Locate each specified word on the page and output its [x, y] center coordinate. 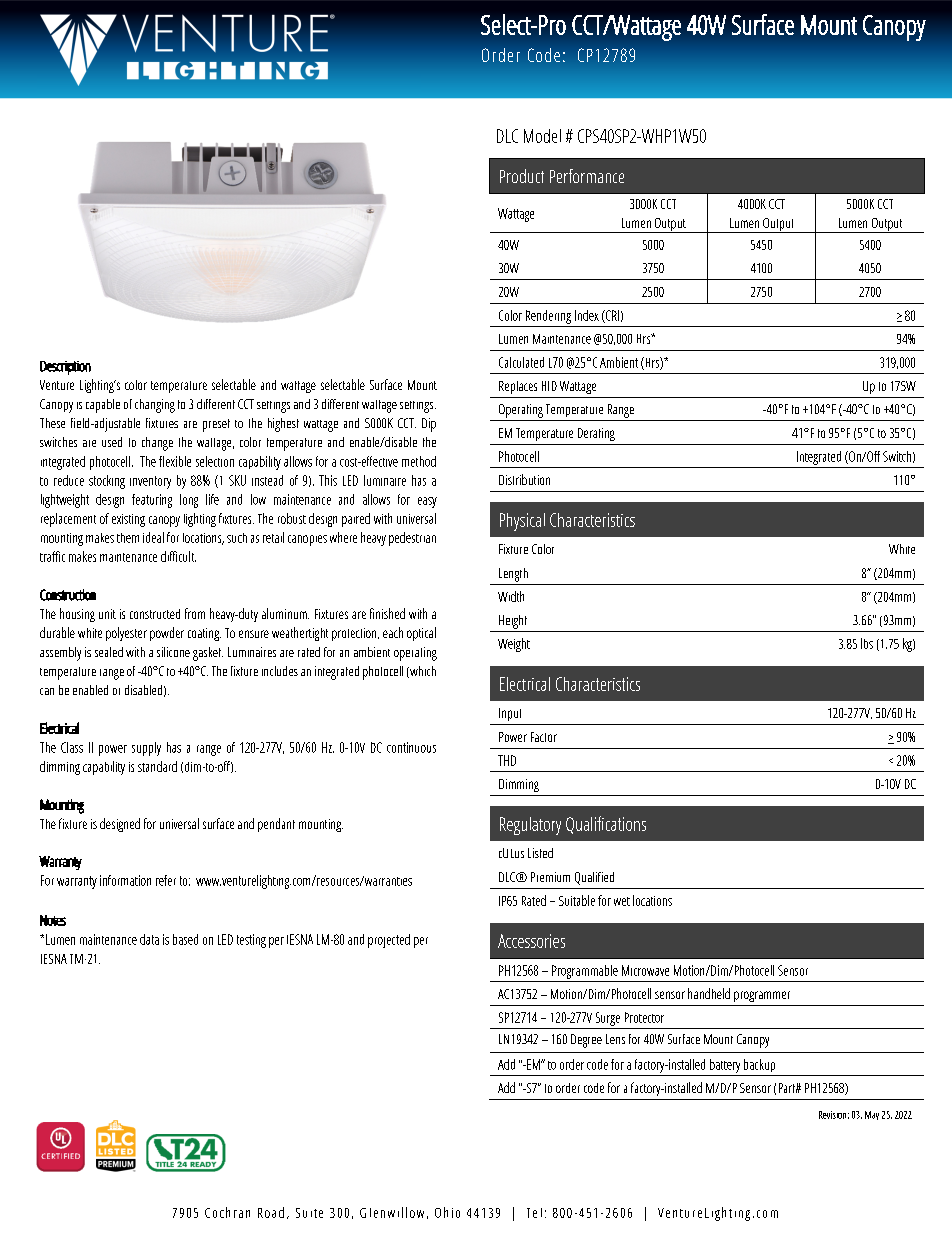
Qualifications [606, 825]
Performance [587, 176]
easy [427, 502]
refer [166, 880]
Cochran [227, 1212]
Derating [596, 434]
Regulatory [530, 826]
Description [65, 368]
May [872, 1115]
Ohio [447, 1212]
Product [522, 176]
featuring [152, 501]
